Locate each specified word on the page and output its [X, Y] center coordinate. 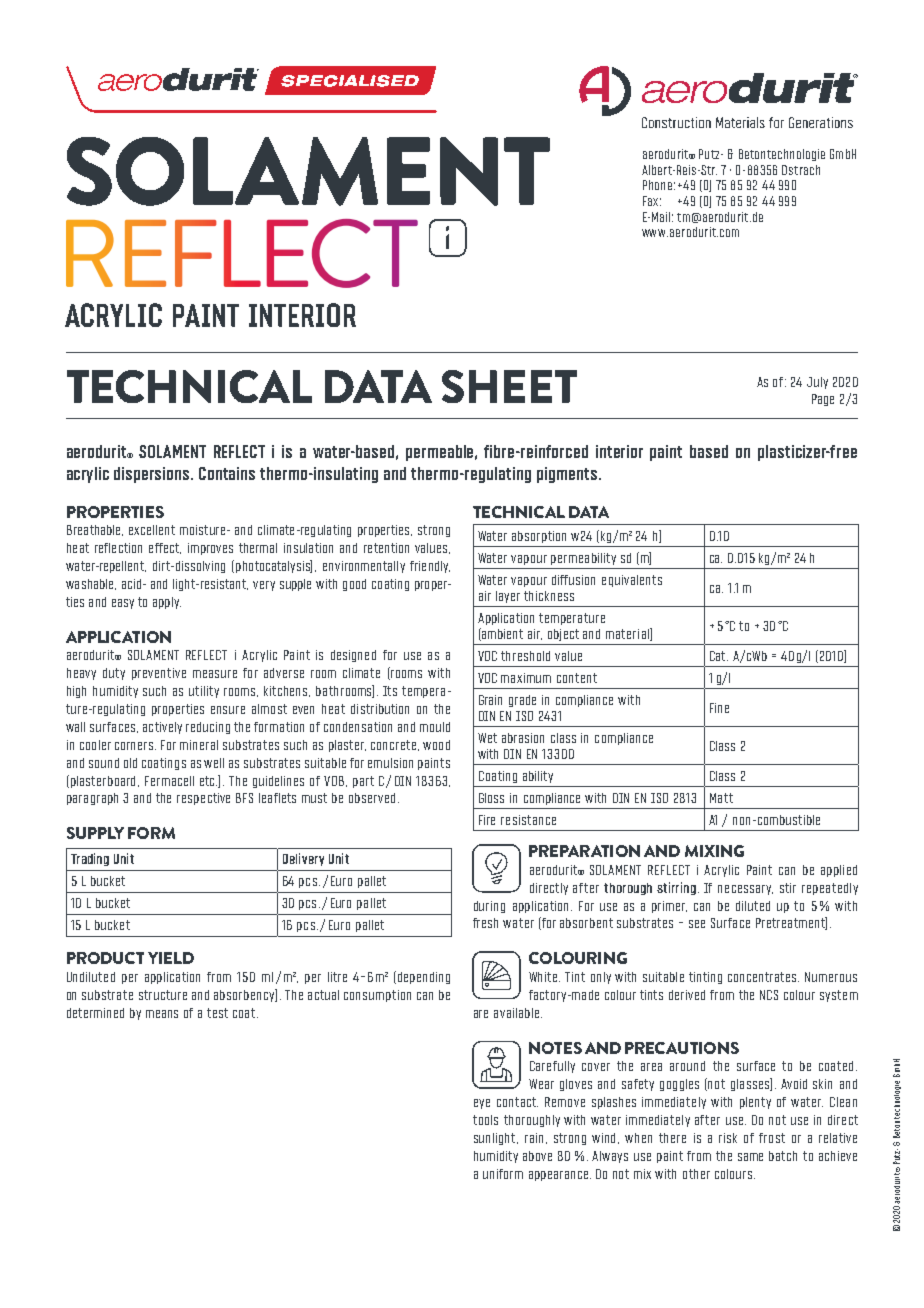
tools [485, 1120]
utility [204, 692]
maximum [526, 678]
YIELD [171, 958]
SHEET [509, 386]
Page [823, 400]
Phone [657, 185]
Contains [227, 473]
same [750, 1157]
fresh [485, 923]
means [162, 1014]
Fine [719, 708]
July [817, 383]
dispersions [153, 475]
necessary [745, 890]
